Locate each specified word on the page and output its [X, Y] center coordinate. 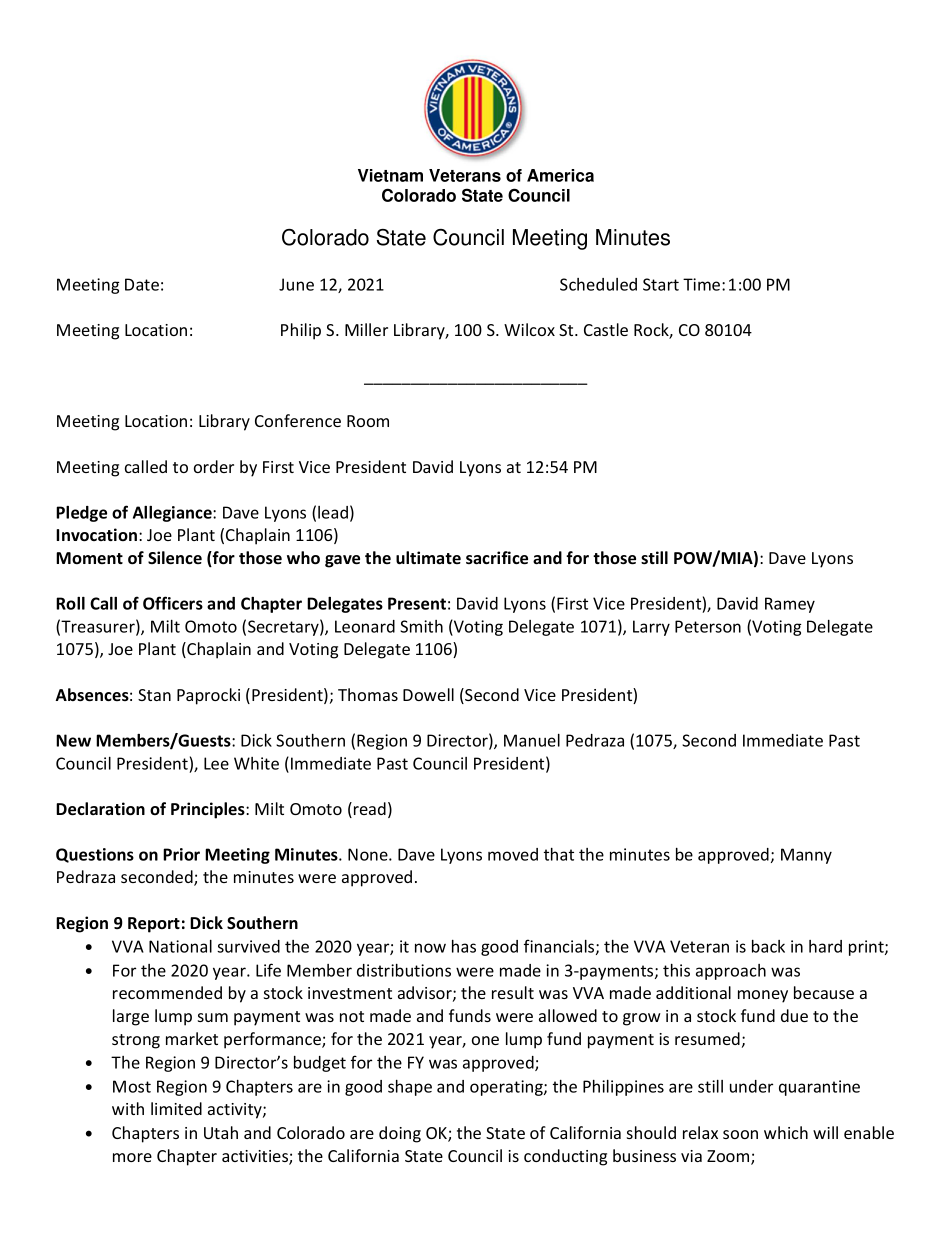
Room [368, 421]
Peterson [708, 626]
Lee [216, 763]
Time [703, 284]
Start [661, 284]
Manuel [532, 740]
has [464, 946]
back [768, 946]
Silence [175, 558]
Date [142, 284]
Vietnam [390, 175]
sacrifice [497, 558]
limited [176, 1108]
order [214, 466]
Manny [806, 856]
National [180, 946]
